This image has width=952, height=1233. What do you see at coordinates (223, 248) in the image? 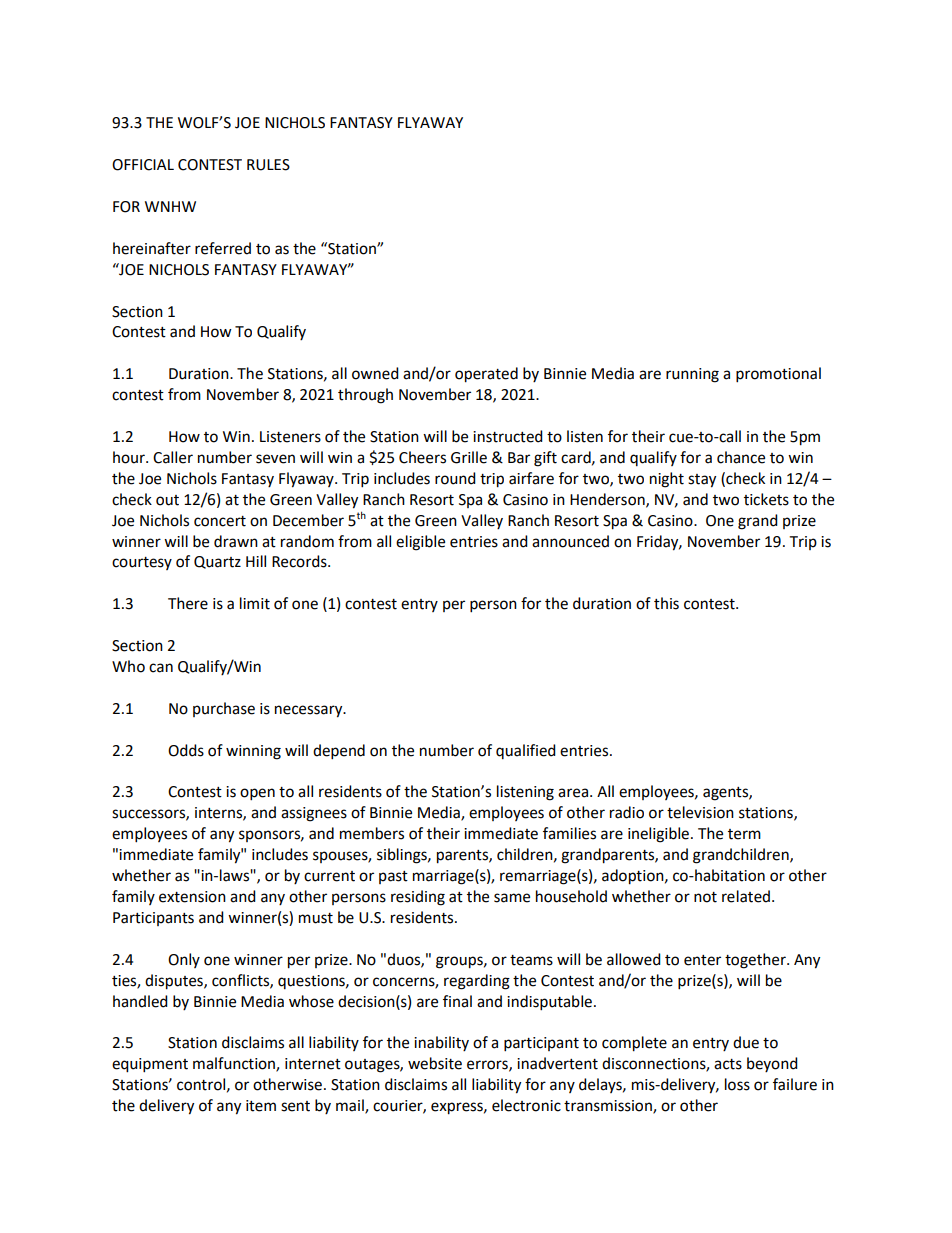
I see `referred` at bounding box center [223, 248].
